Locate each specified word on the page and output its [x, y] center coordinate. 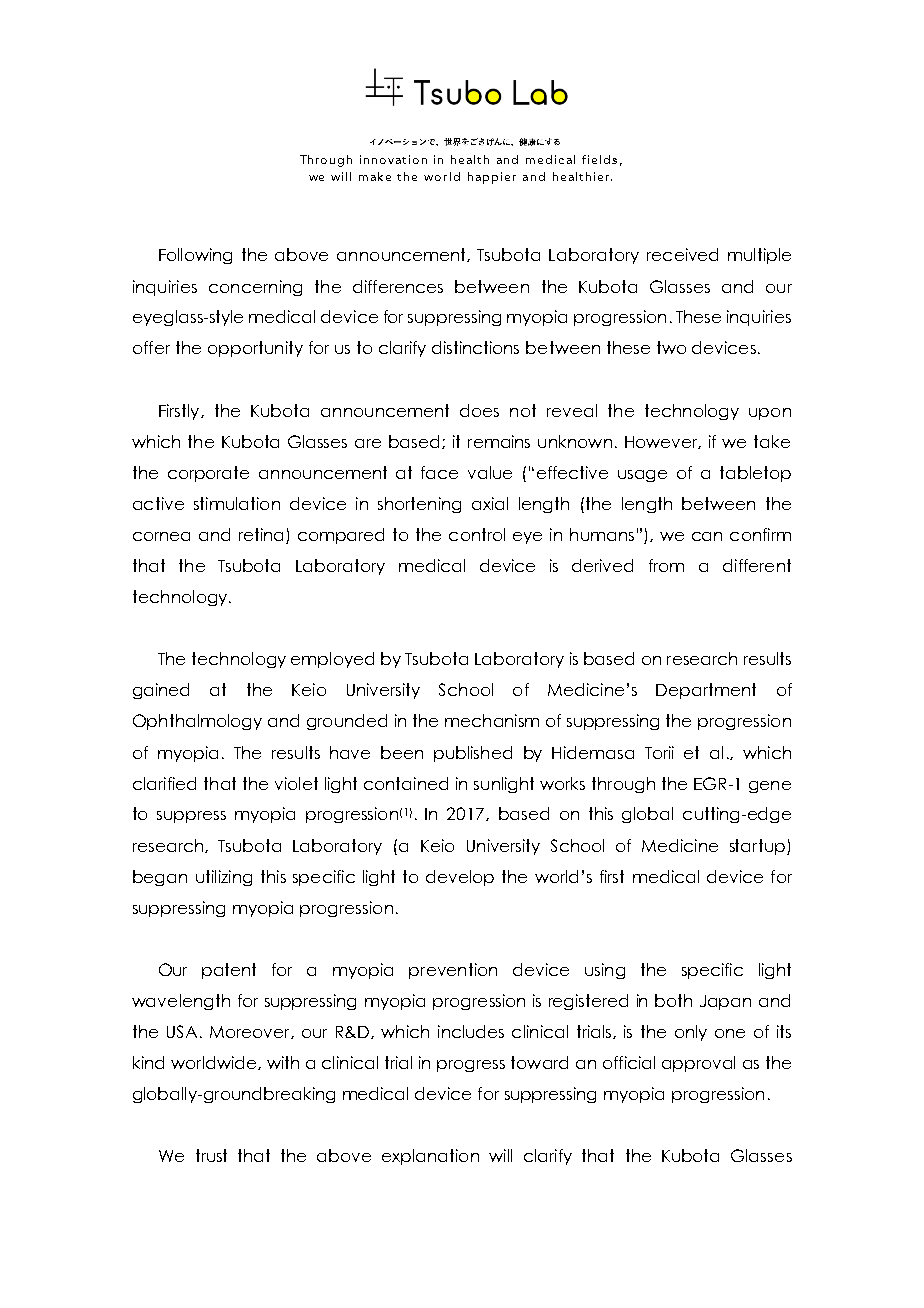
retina [263, 536]
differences [398, 286]
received [682, 254]
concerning [255, 288]
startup [757, 847]
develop [460, 878]
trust [211, 1155]
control [477, 534]
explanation [430, 1157]
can [707, 536]
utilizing [224, 878]
